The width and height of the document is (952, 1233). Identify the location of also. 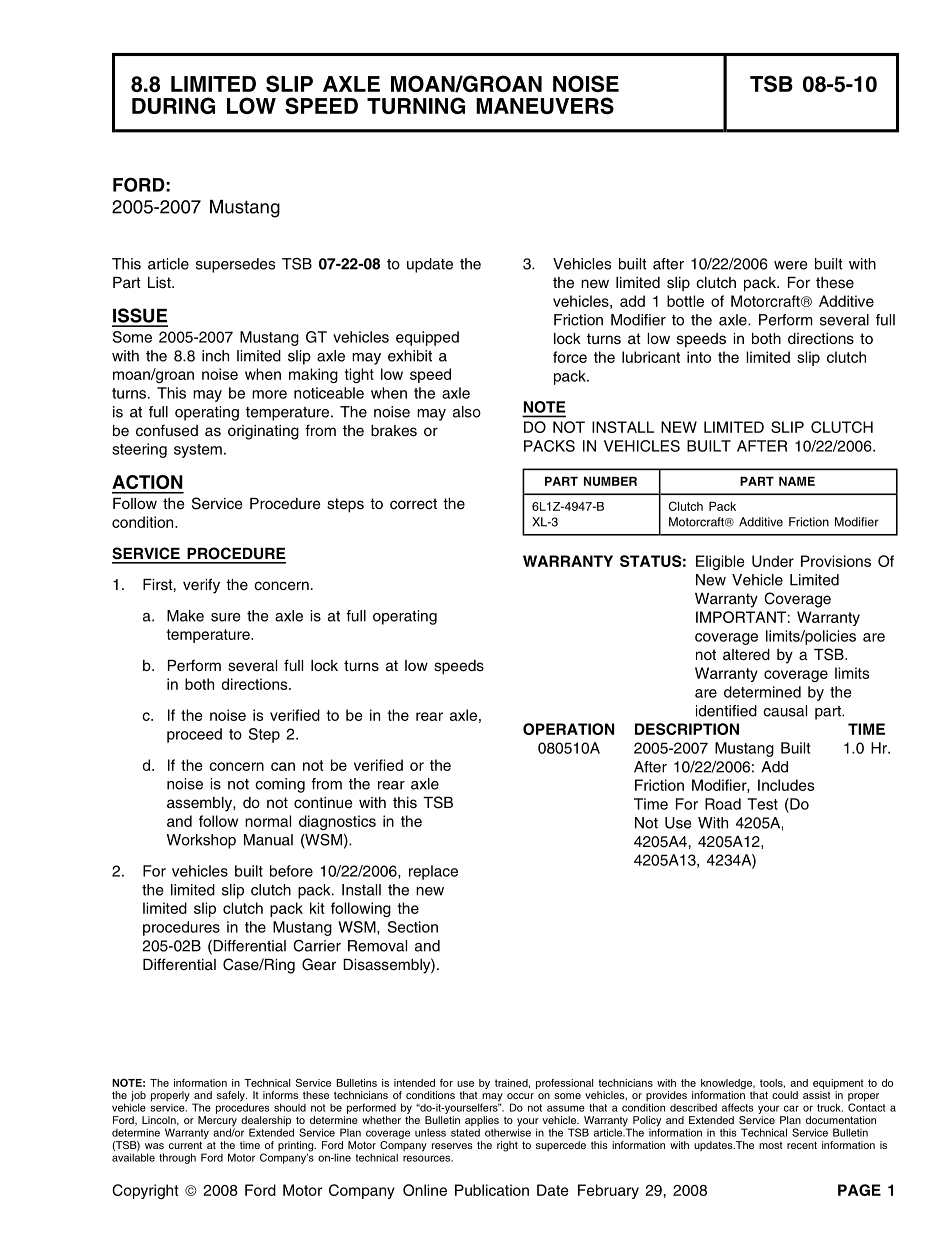
(467, 412).
